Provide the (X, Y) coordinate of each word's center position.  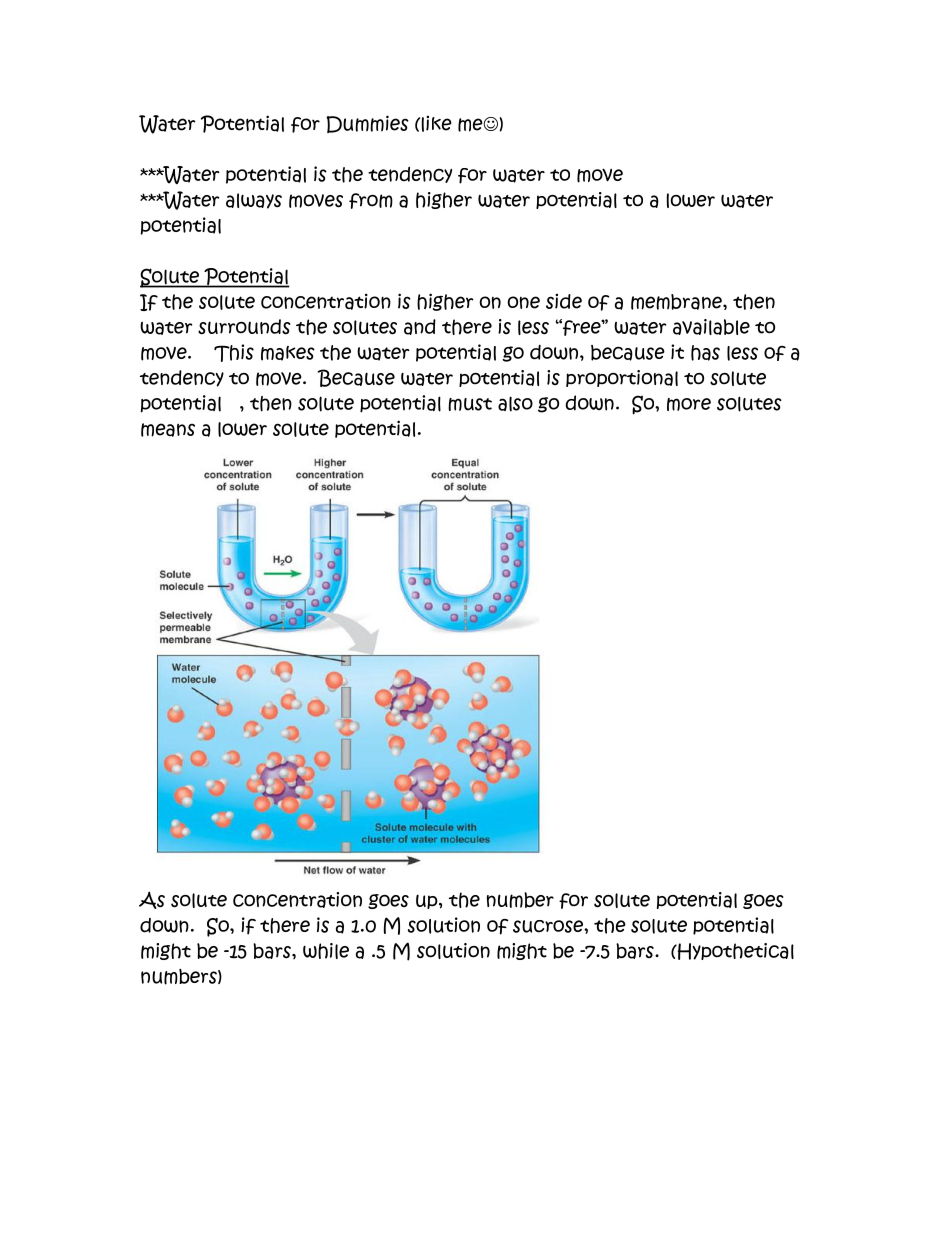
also (515, 404)
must (470, 404)
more (689, 404)
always (254, 201)
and (420, 327)
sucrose (549, 926)
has (705, 353)
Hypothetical (734, 951)
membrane (677, 302)
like (435, 124)
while (326, 951)
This (234, 353)
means (168, 430)
